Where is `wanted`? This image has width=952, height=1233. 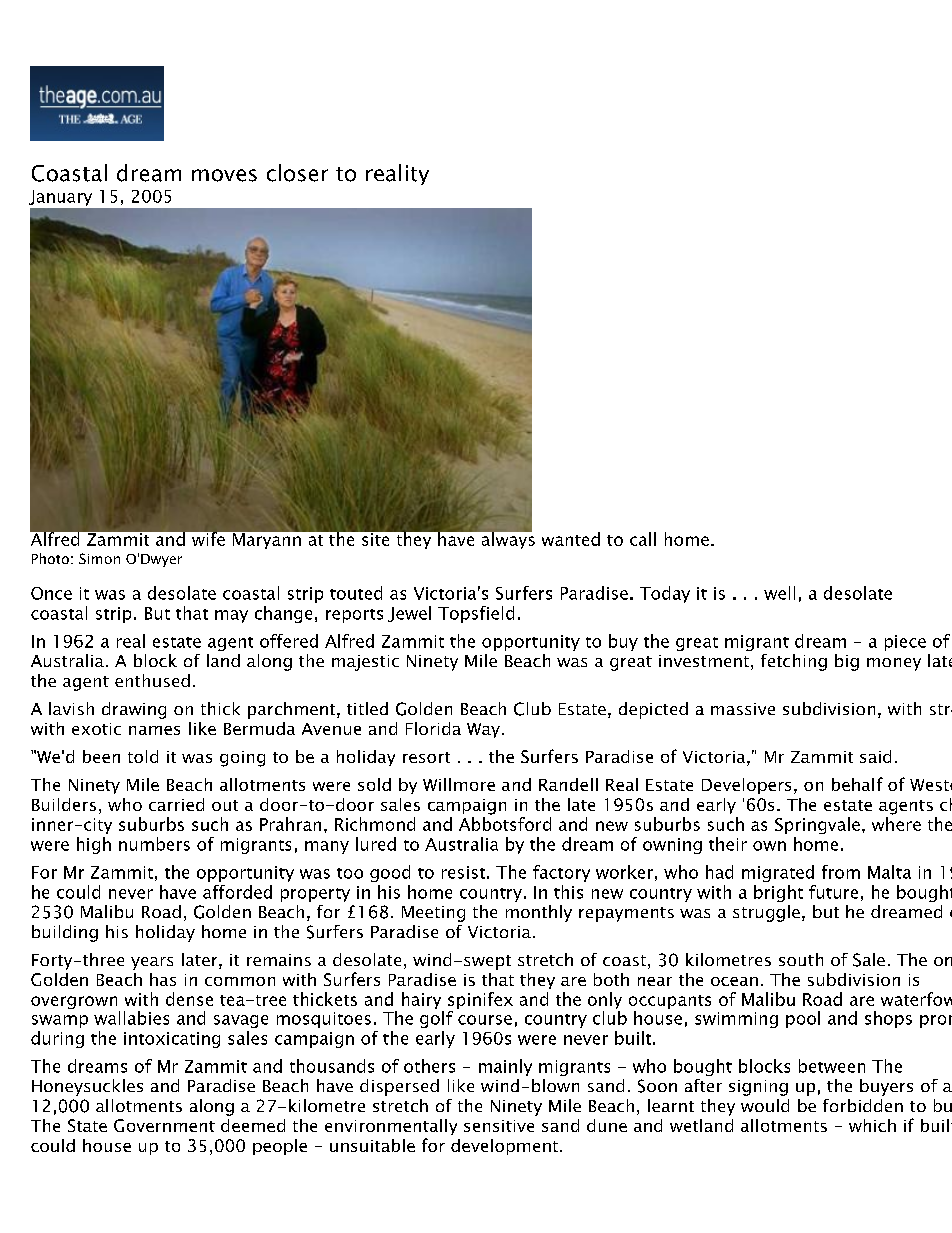
wanted is located at coordinates (571, 539).
